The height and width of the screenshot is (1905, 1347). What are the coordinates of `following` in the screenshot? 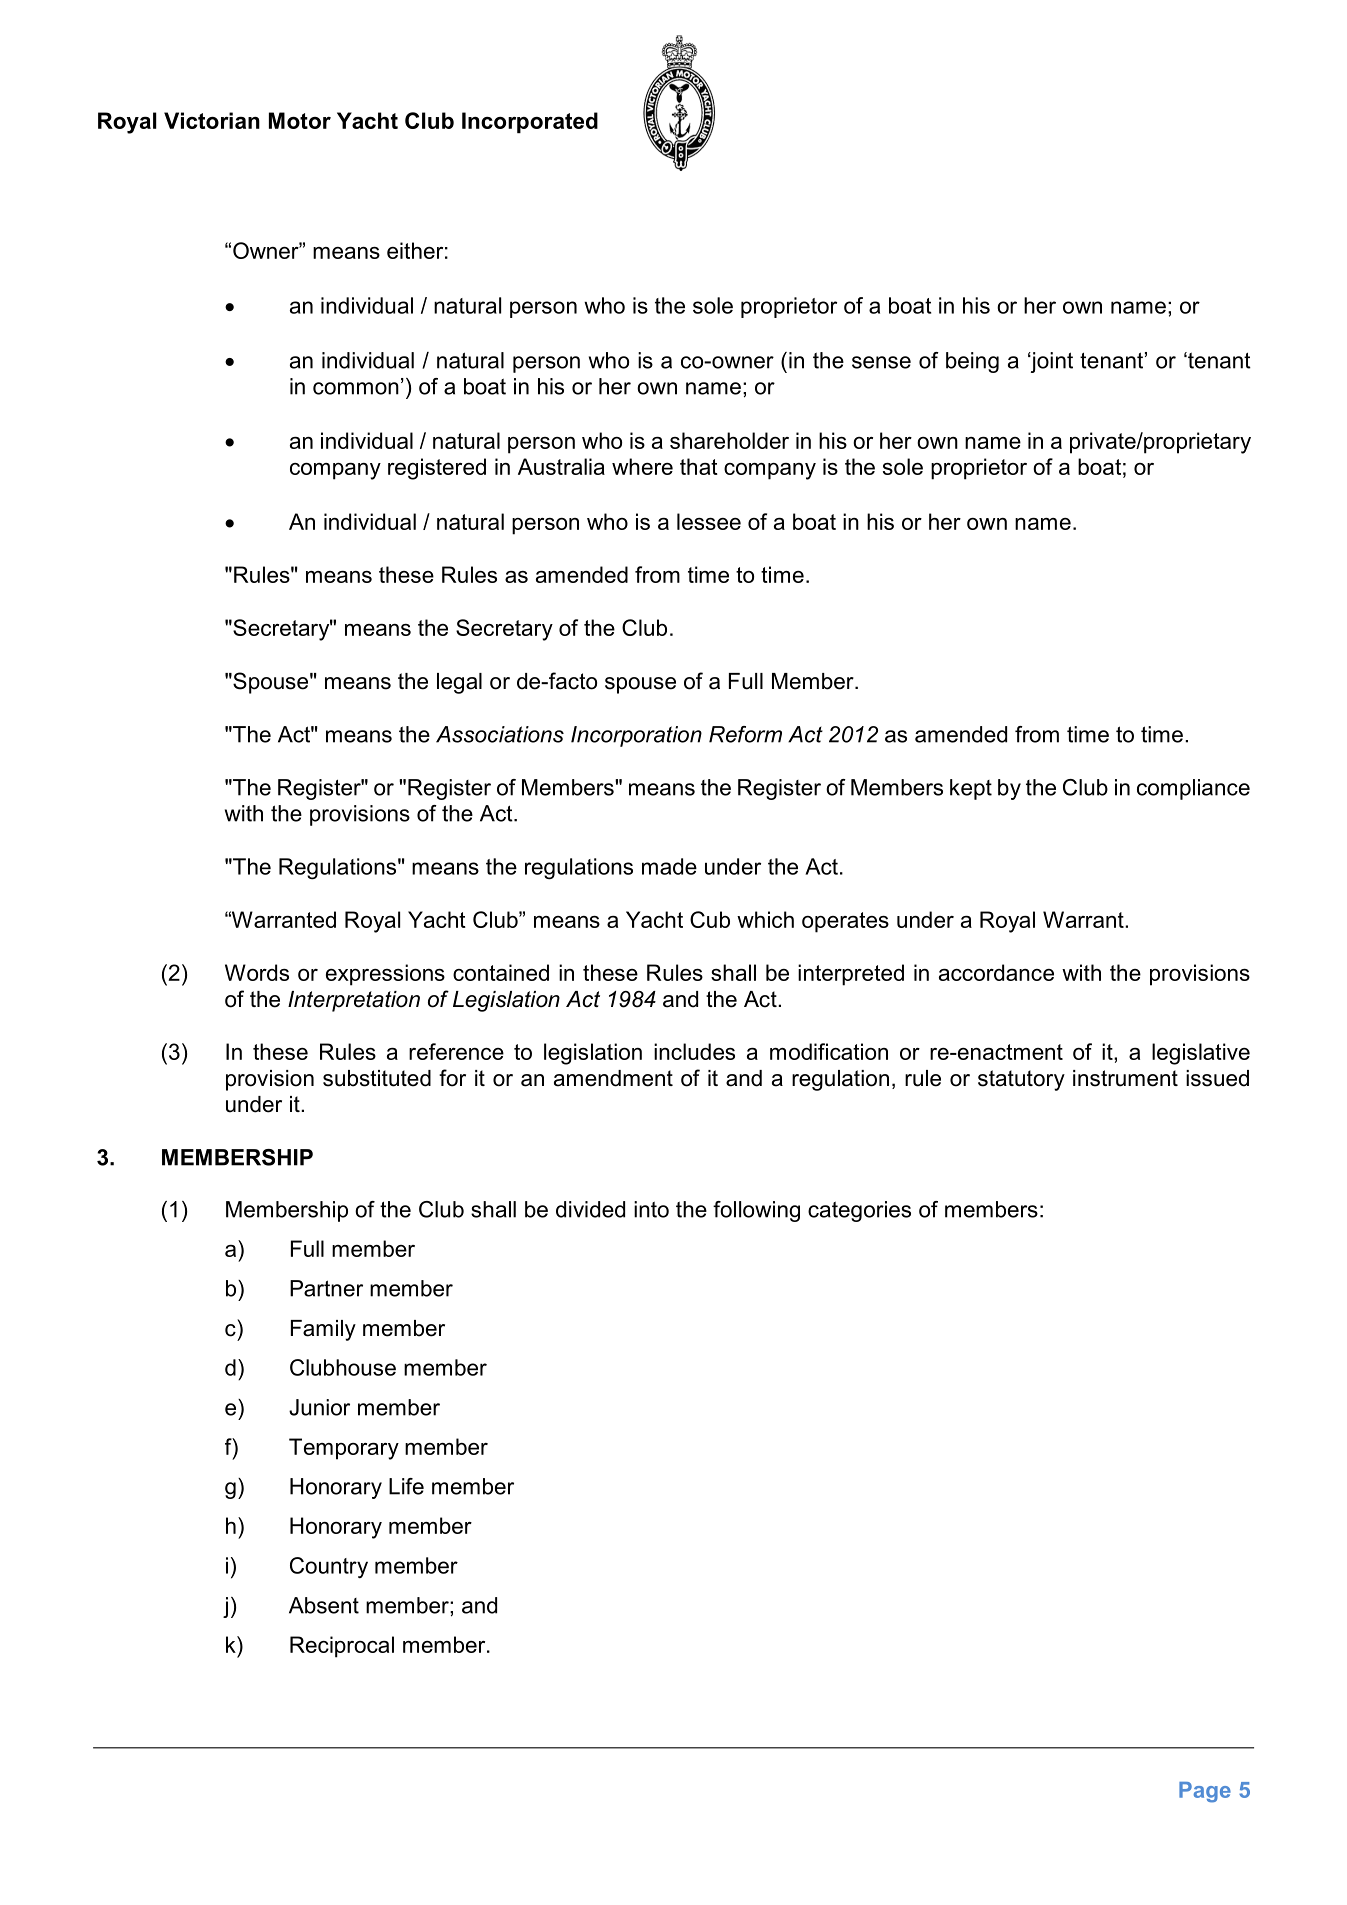 It's located at (756, 1211).
